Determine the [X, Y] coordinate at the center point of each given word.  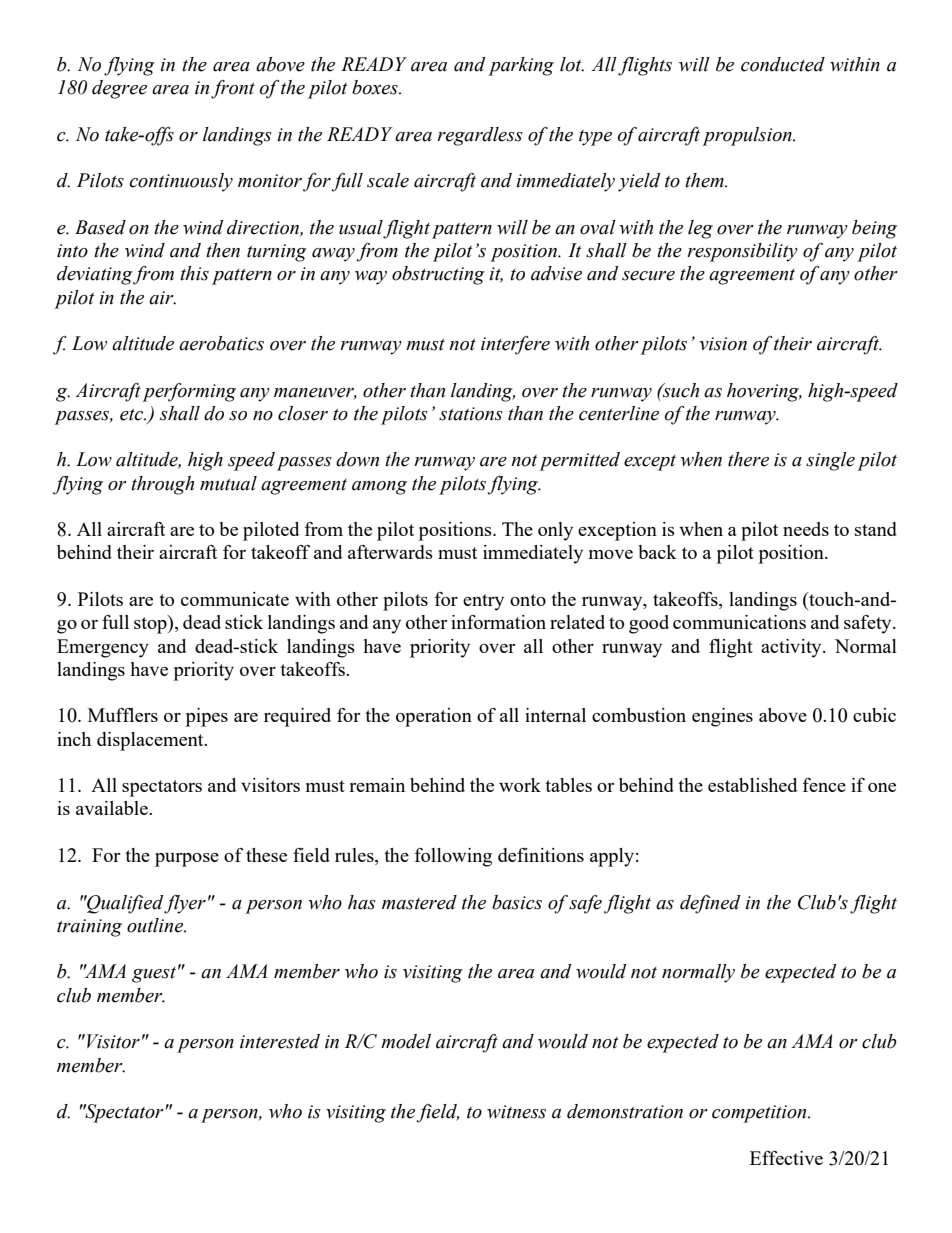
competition [760, 1114]
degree [119, 89]
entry [483, 602]
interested [280, 1041]
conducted [783, 64]
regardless [480, 136]
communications [739, 622]
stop [151, 624]
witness [516, 1112]
